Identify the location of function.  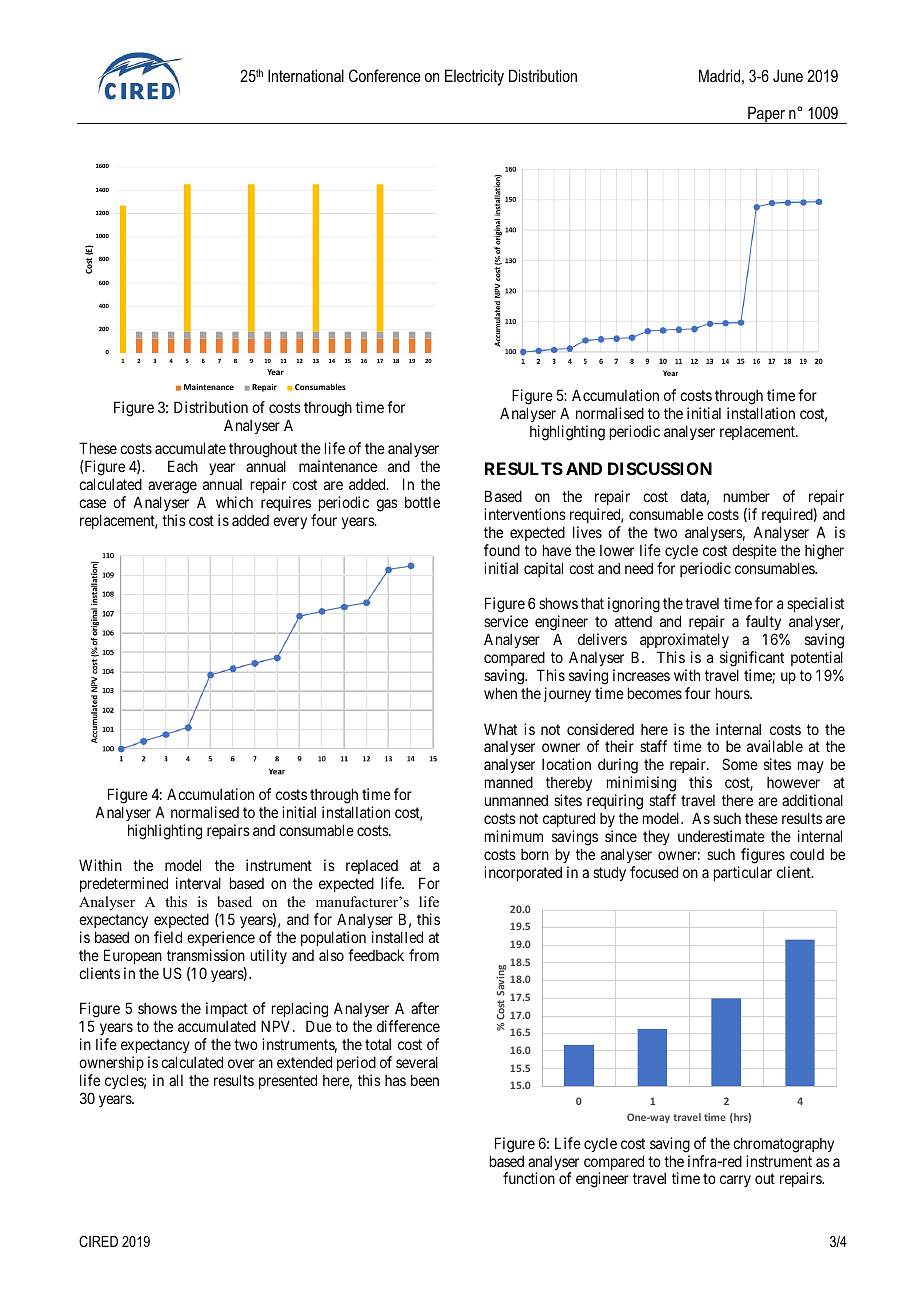
(529, 1178).
